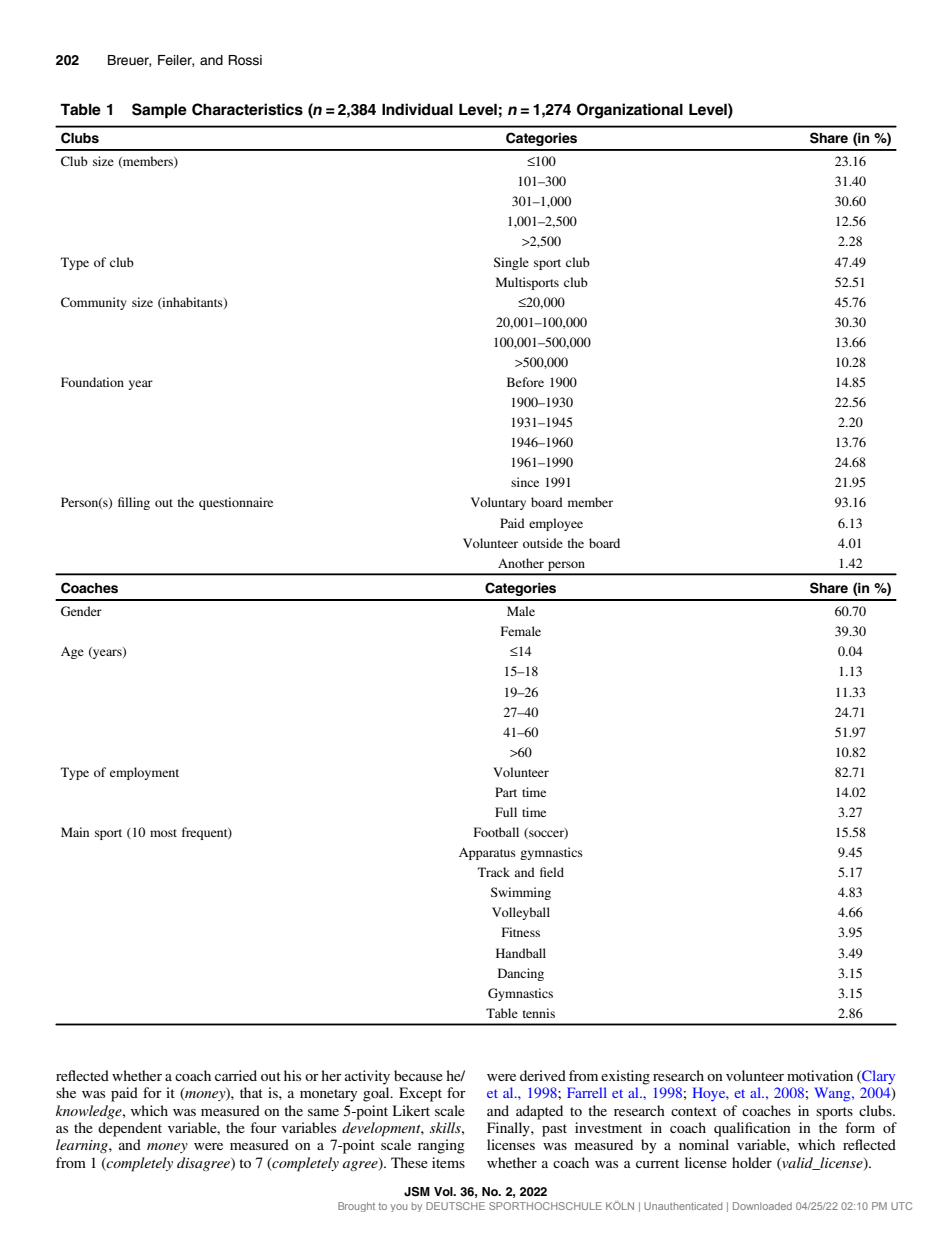 Image resolution: width=952 pixels, height=1233 pixels. What do you see at coordinates (81, 611) in the document?
I see `Gender` at bounding box center [81, 611].
